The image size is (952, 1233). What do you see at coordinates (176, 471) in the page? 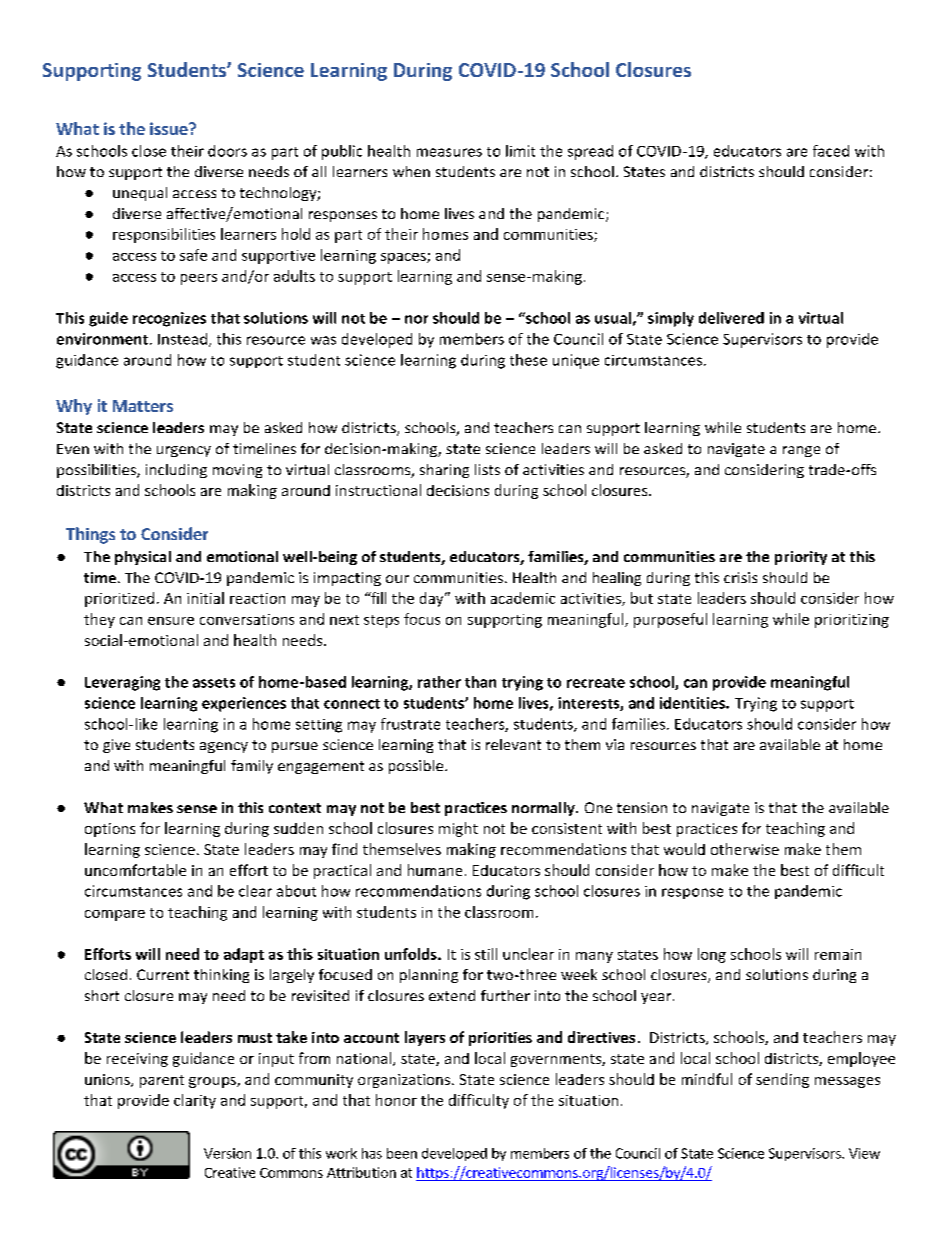
I see `including` at bounding box center [176, 471].
